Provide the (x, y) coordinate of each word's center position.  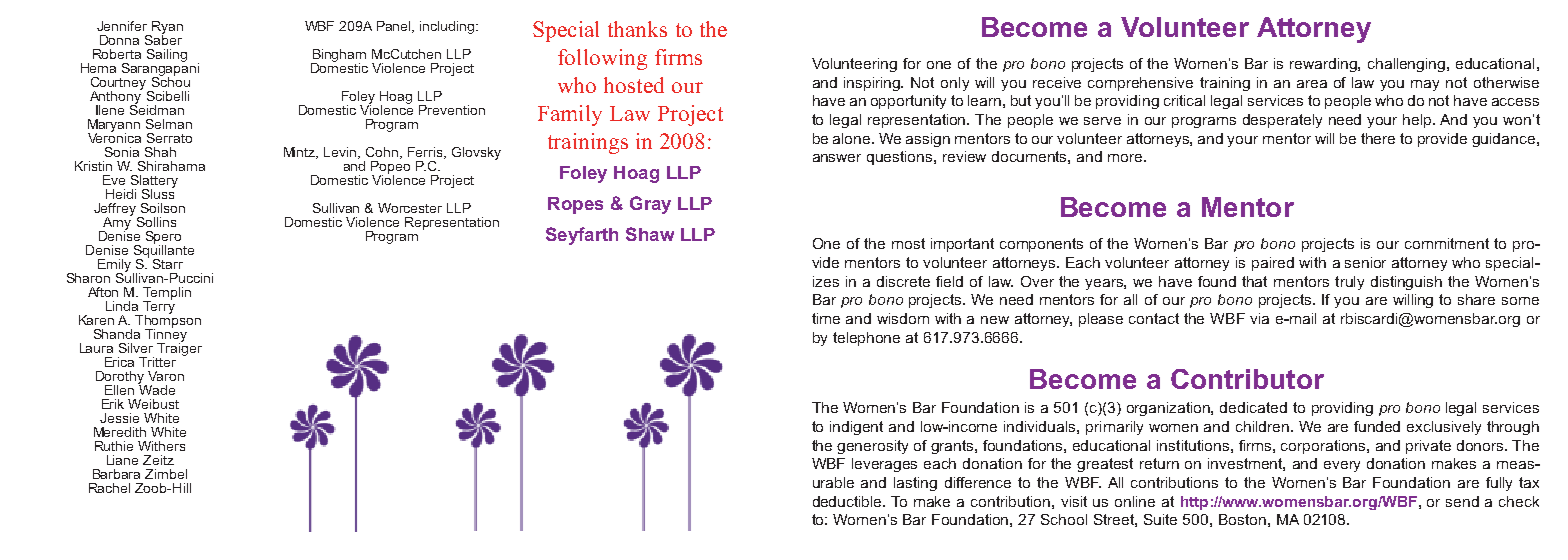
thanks (637, 29)
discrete (903, 281)
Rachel (109, 488)
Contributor (1247, 379)
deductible (849, 501)
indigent (856, 428)
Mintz (301, 153)
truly (1349, 283)
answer (837, 158)
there (1378, 138)
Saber (163, 39)
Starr (168, 264)
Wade (156, 389)
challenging (1408, 65)
